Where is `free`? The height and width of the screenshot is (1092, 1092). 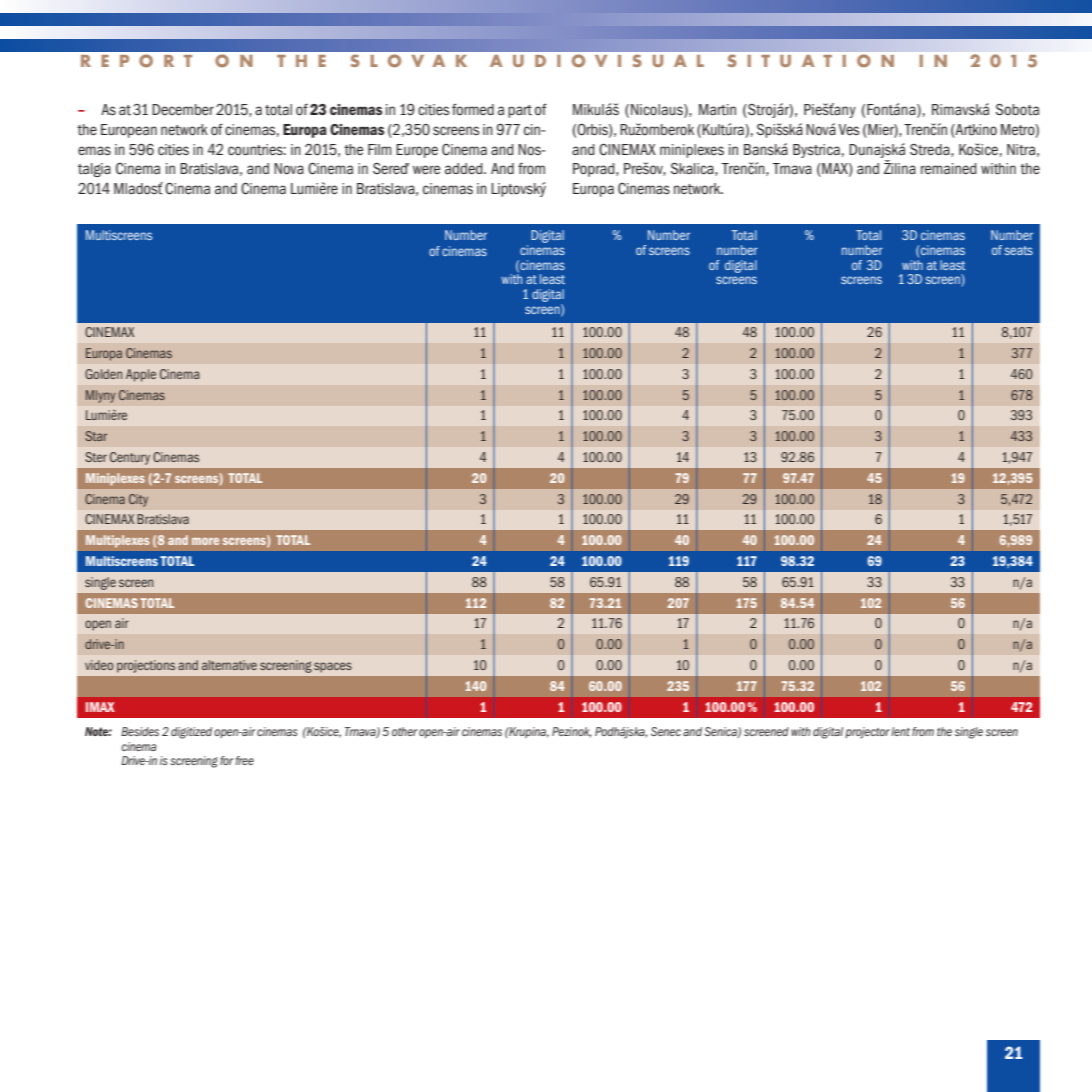
free is located at coordinates (244, 760).
